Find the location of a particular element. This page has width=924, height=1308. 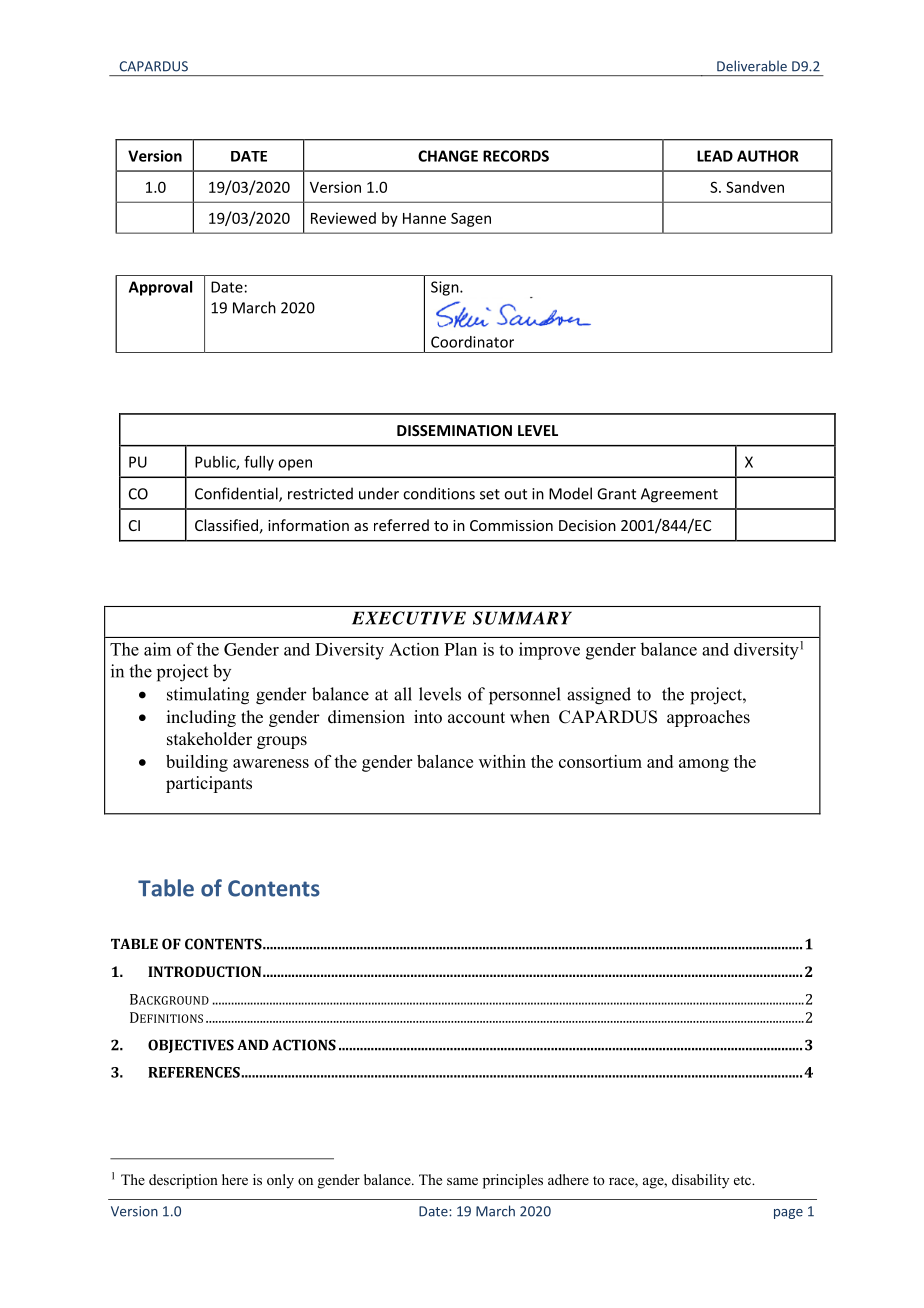

Agreement is located at coordinates (679, 495).
